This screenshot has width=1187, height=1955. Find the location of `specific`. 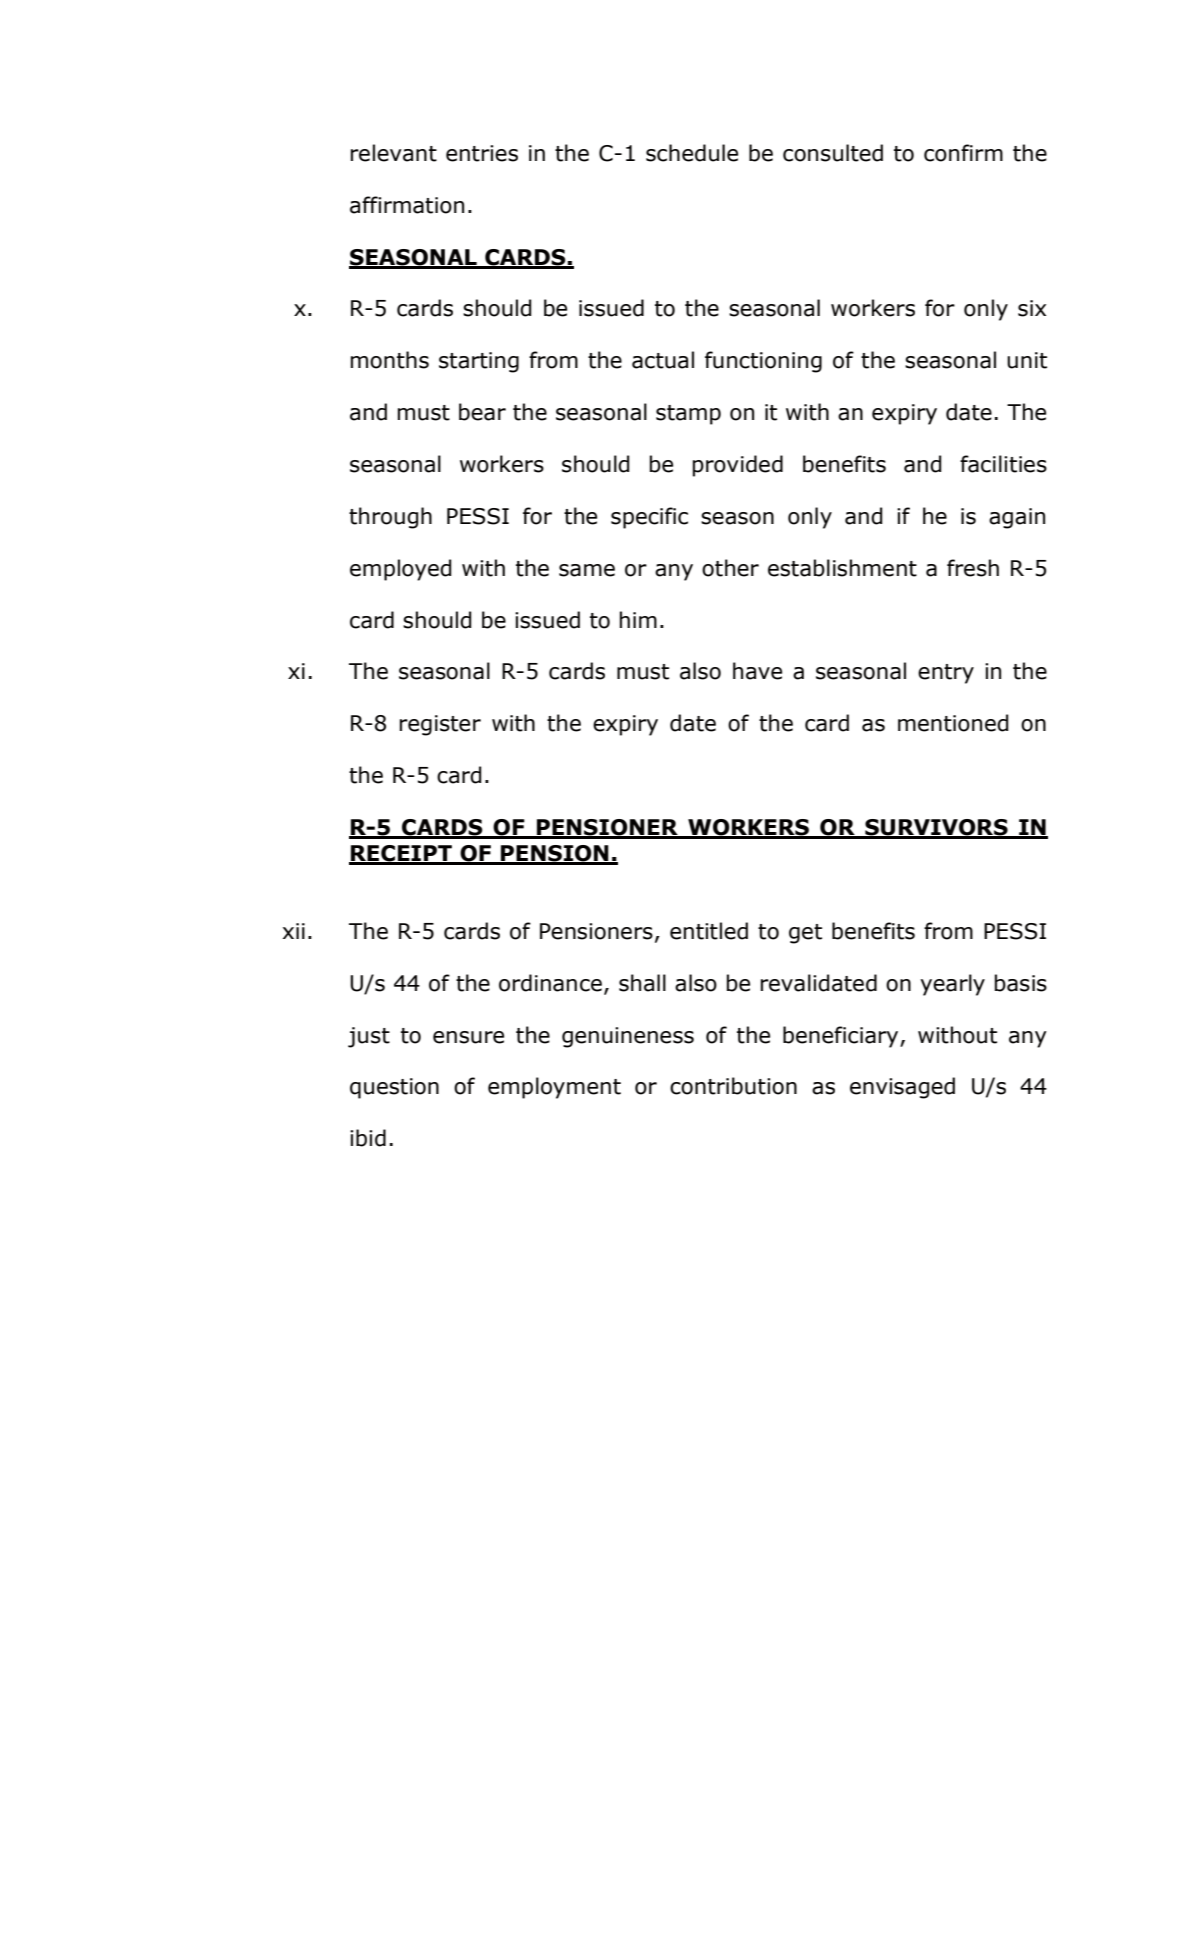

specific is located at coordinates (649, 518).
